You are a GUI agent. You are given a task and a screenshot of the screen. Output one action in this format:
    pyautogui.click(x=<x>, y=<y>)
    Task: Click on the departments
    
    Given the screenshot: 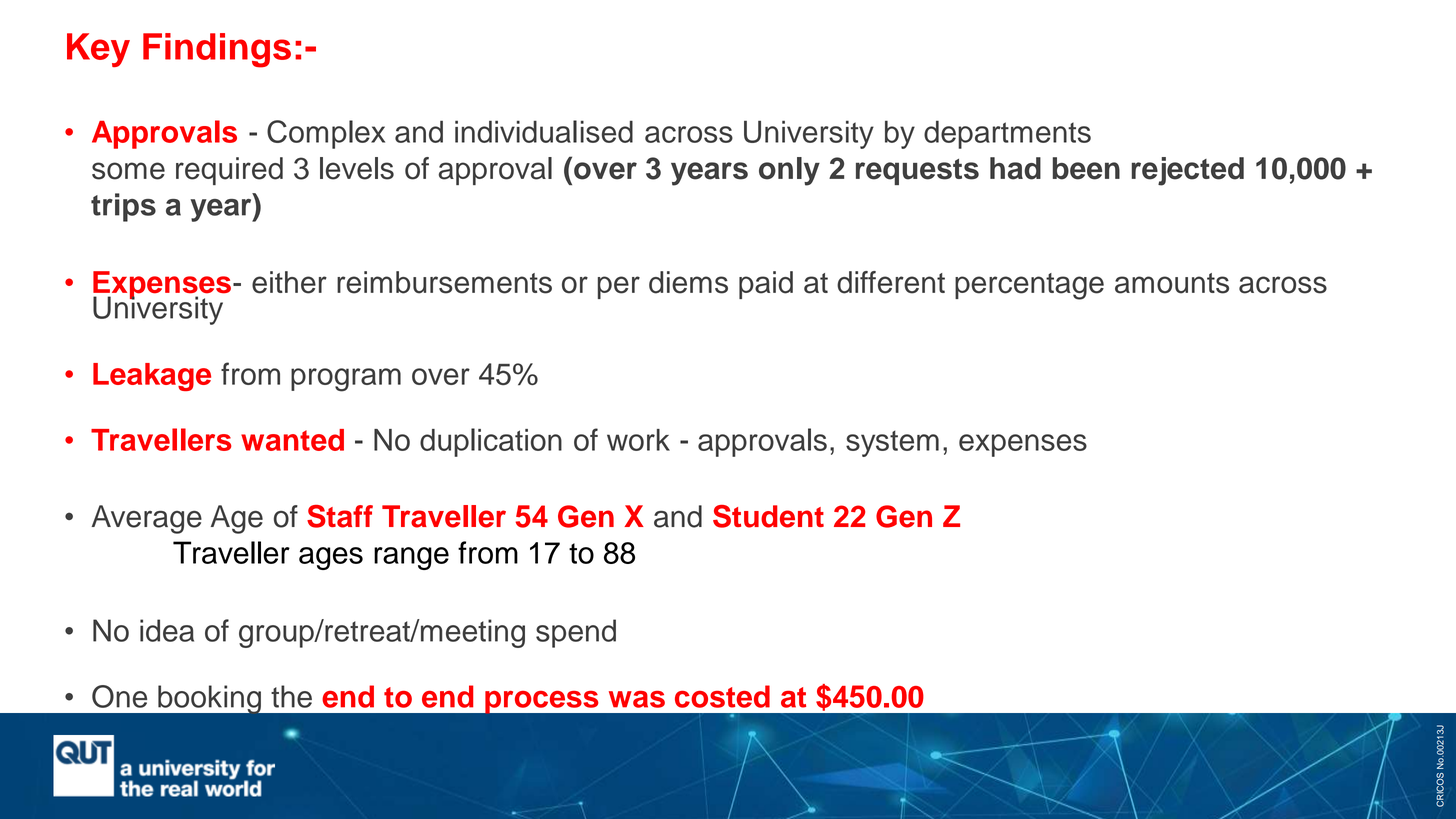 What is the action you would take?
    pyautogui.click(x=1007, y=134)
